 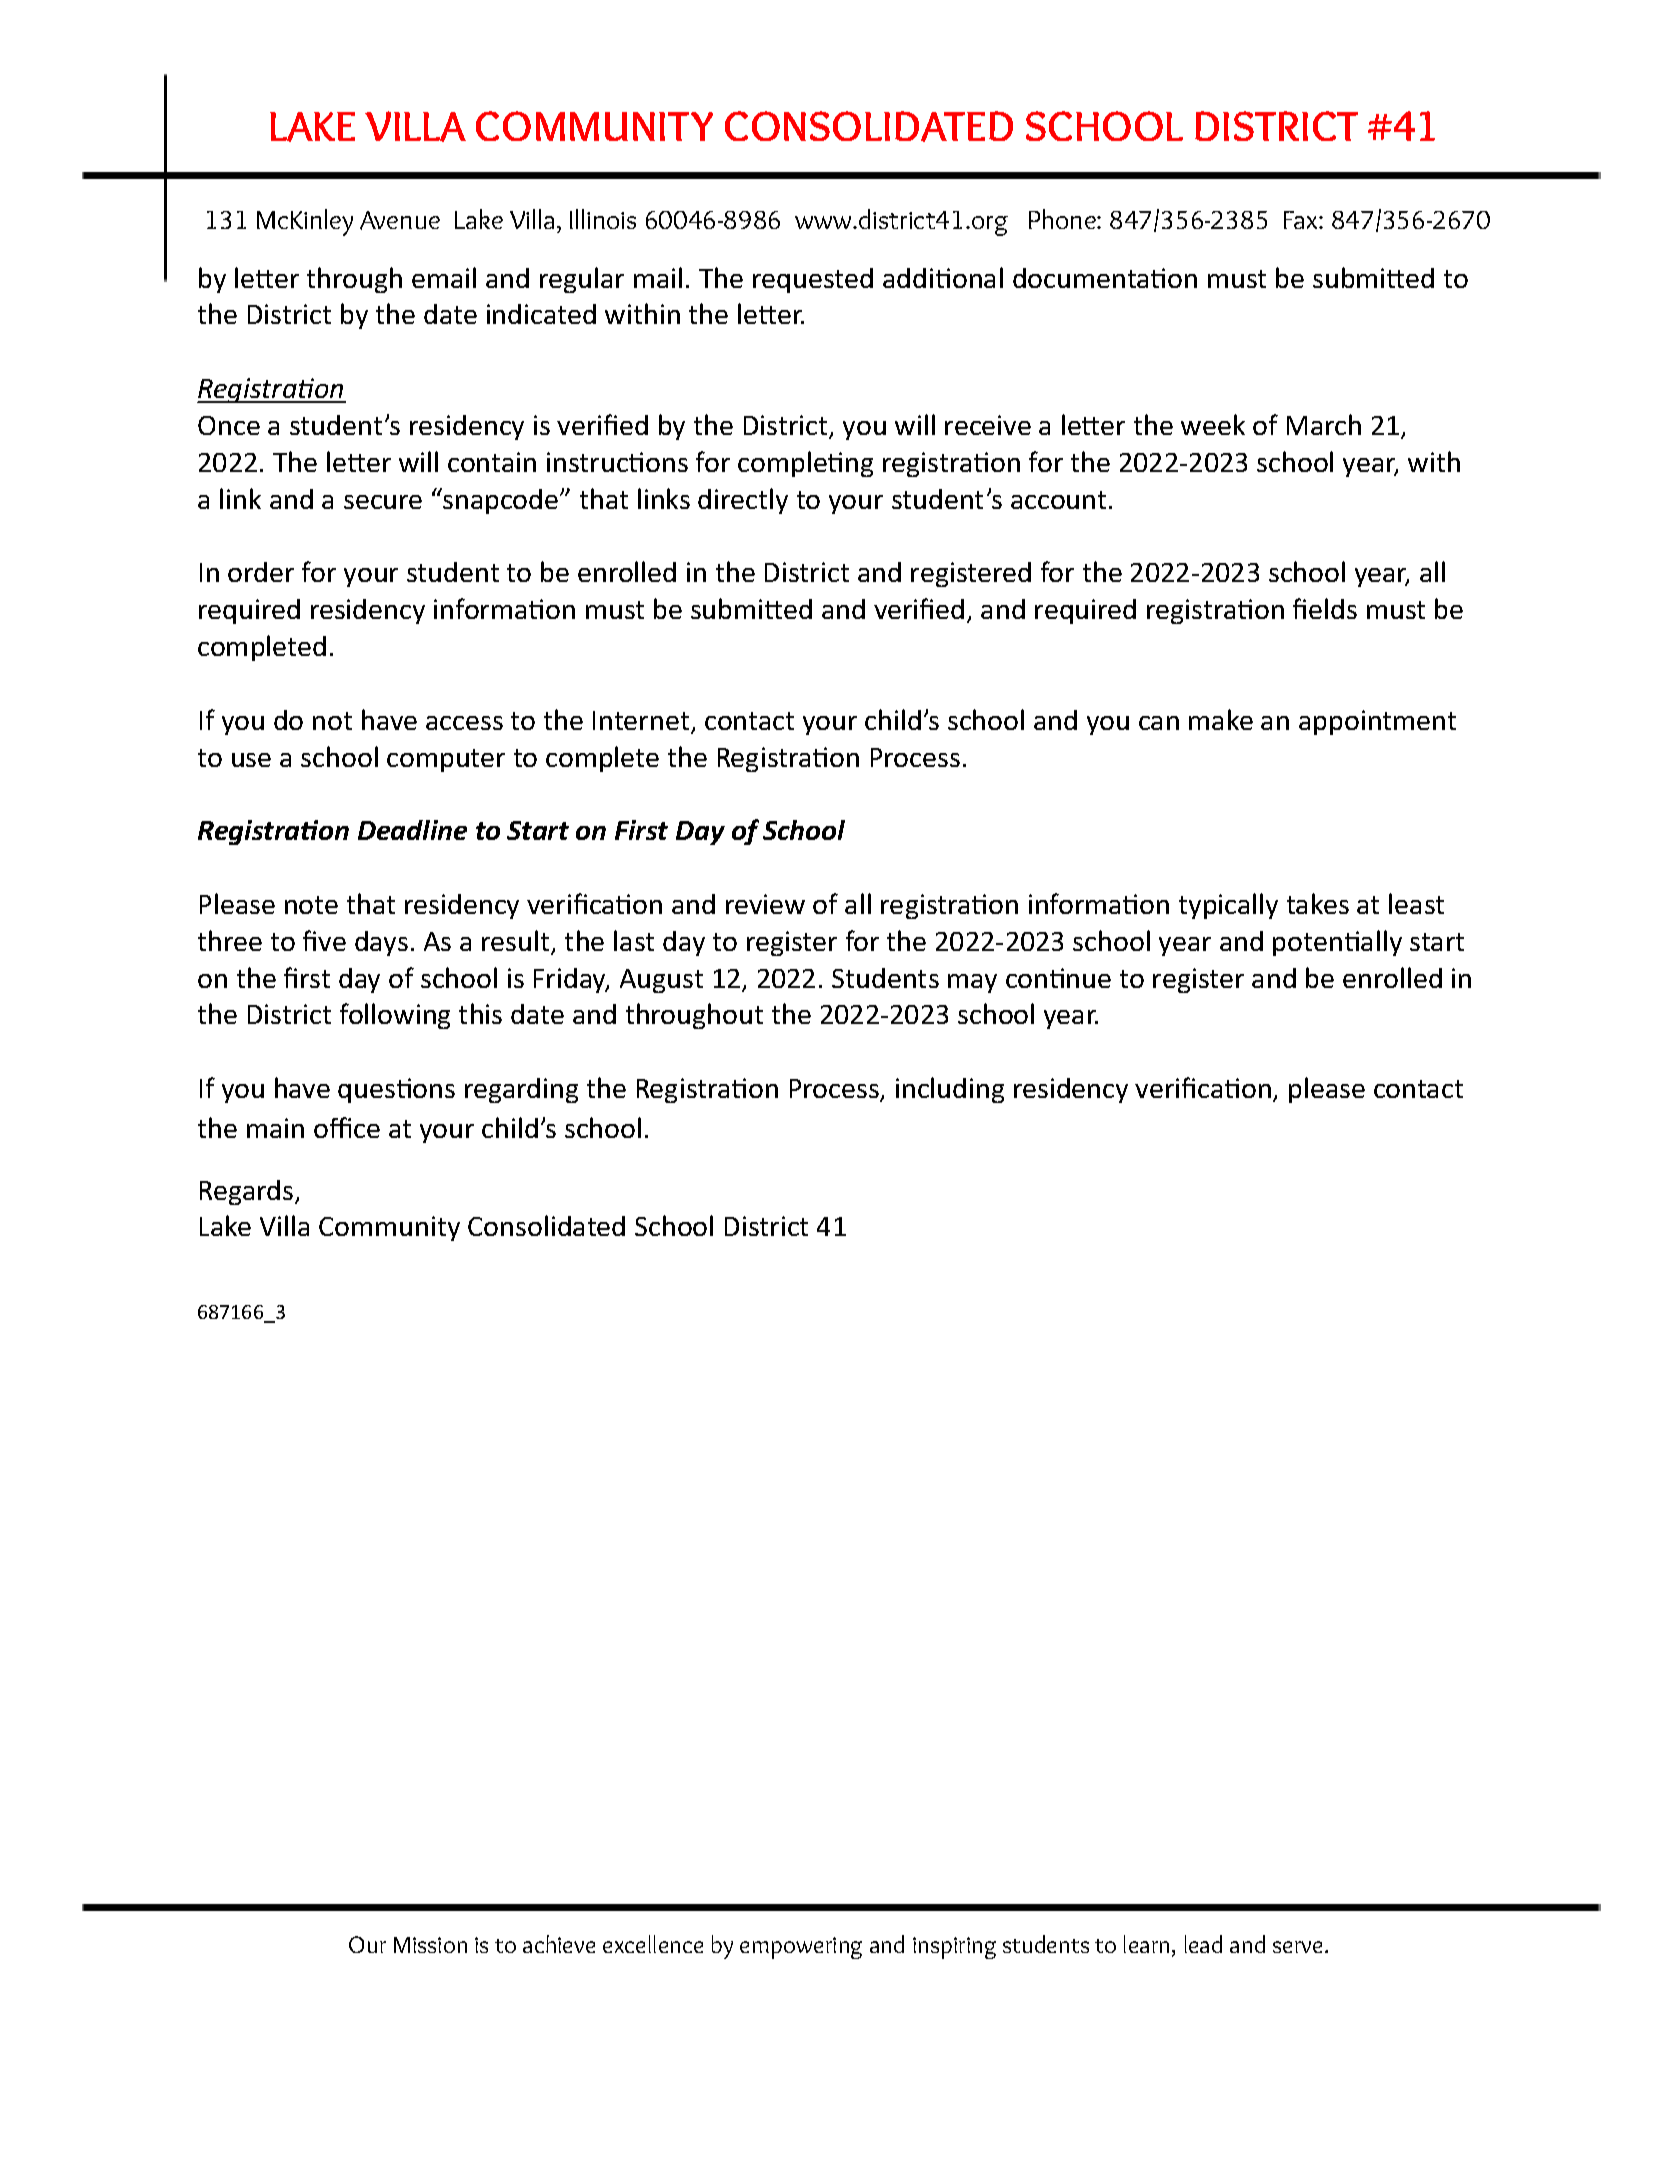 What do you see at coordinates (400, 220) in the page?
I see `Avenue` at bounding box center [400, 220].
